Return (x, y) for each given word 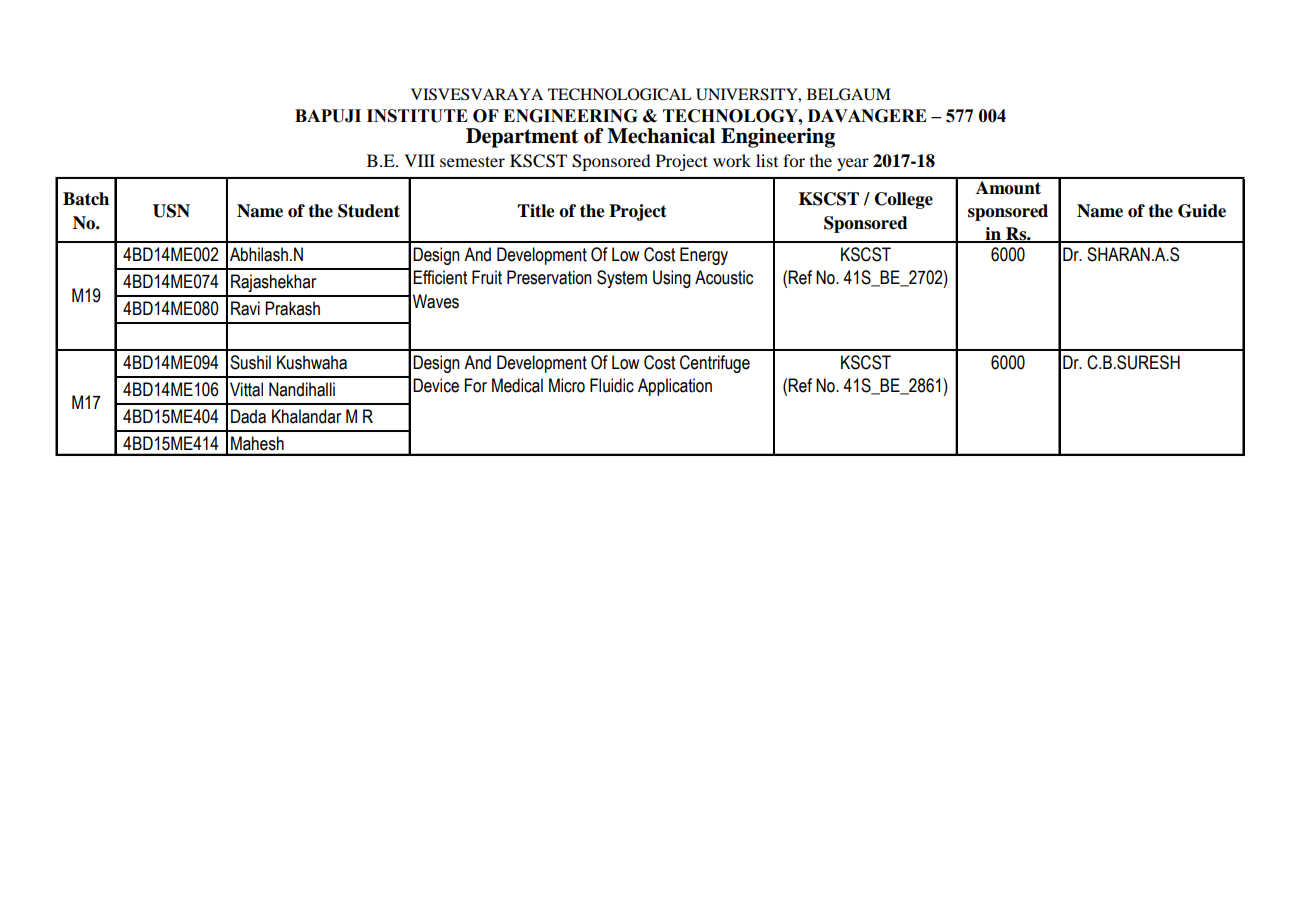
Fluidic (612, 385)
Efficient (440, 277)
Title (536, 211)
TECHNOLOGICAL (620, 94)
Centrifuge (715, 364)
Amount (1008, 186)
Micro (567, 385)
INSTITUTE (417, 116)
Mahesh (257, 443)
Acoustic (724, 277)
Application (675, 387)
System (622, 279)
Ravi (245, 308)
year (853, 164)
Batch (86, 199)
